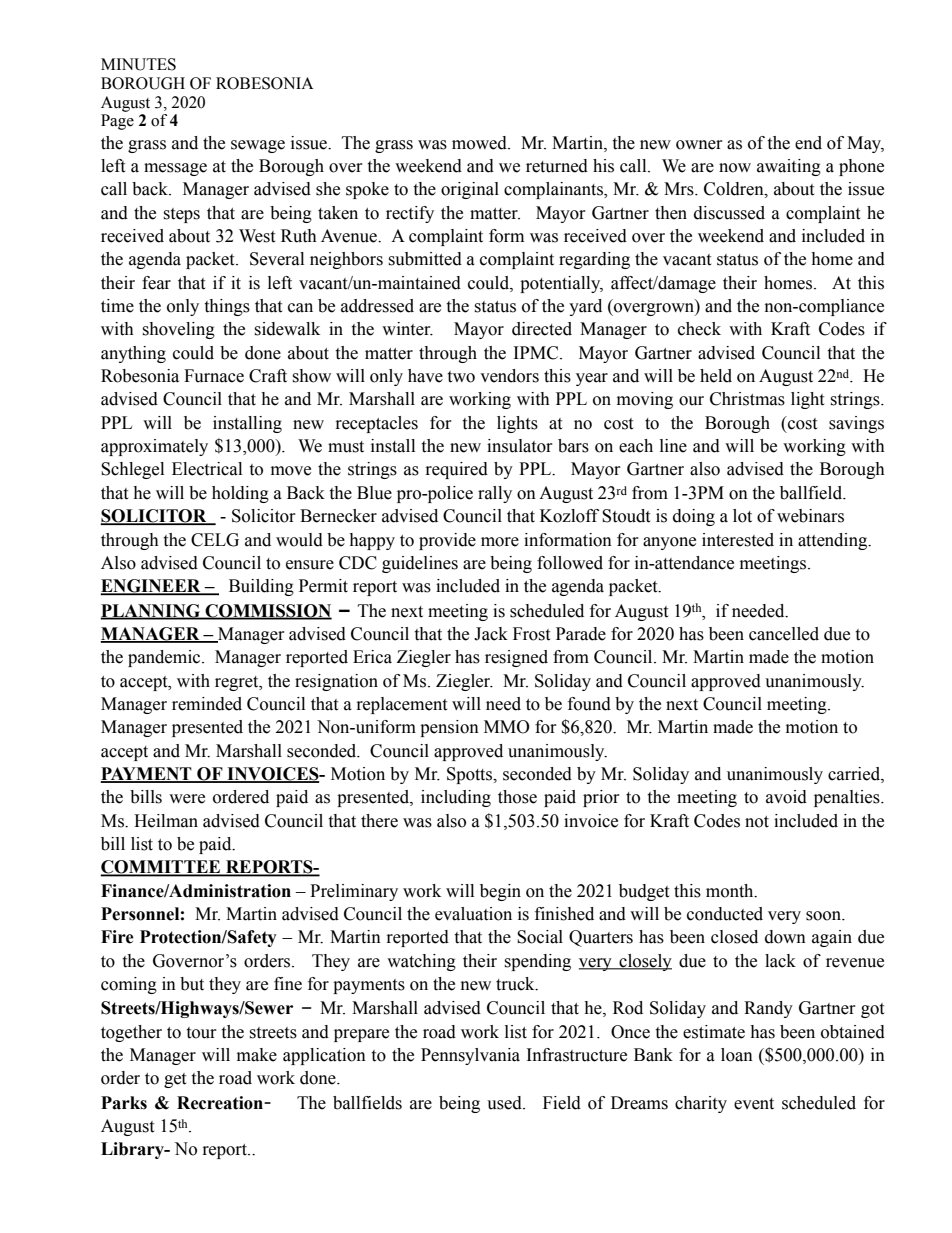 The image size is (952, 1233). What do you see at coordinates (789, 167) in the screenshot?
I see `awaiting` at bounding box center [789, 167].
